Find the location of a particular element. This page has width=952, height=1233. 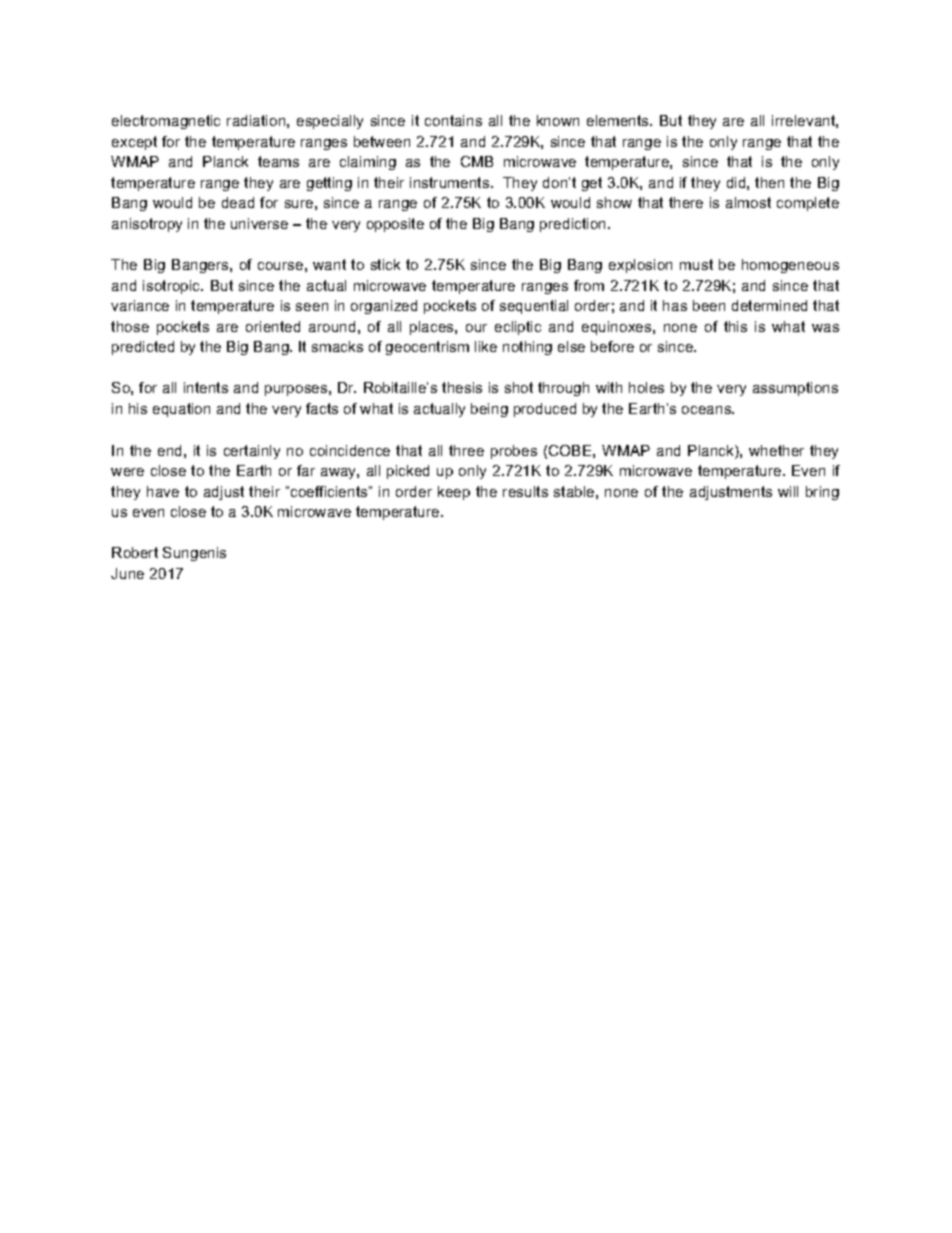

contains is located at coordinates (453, 120).
